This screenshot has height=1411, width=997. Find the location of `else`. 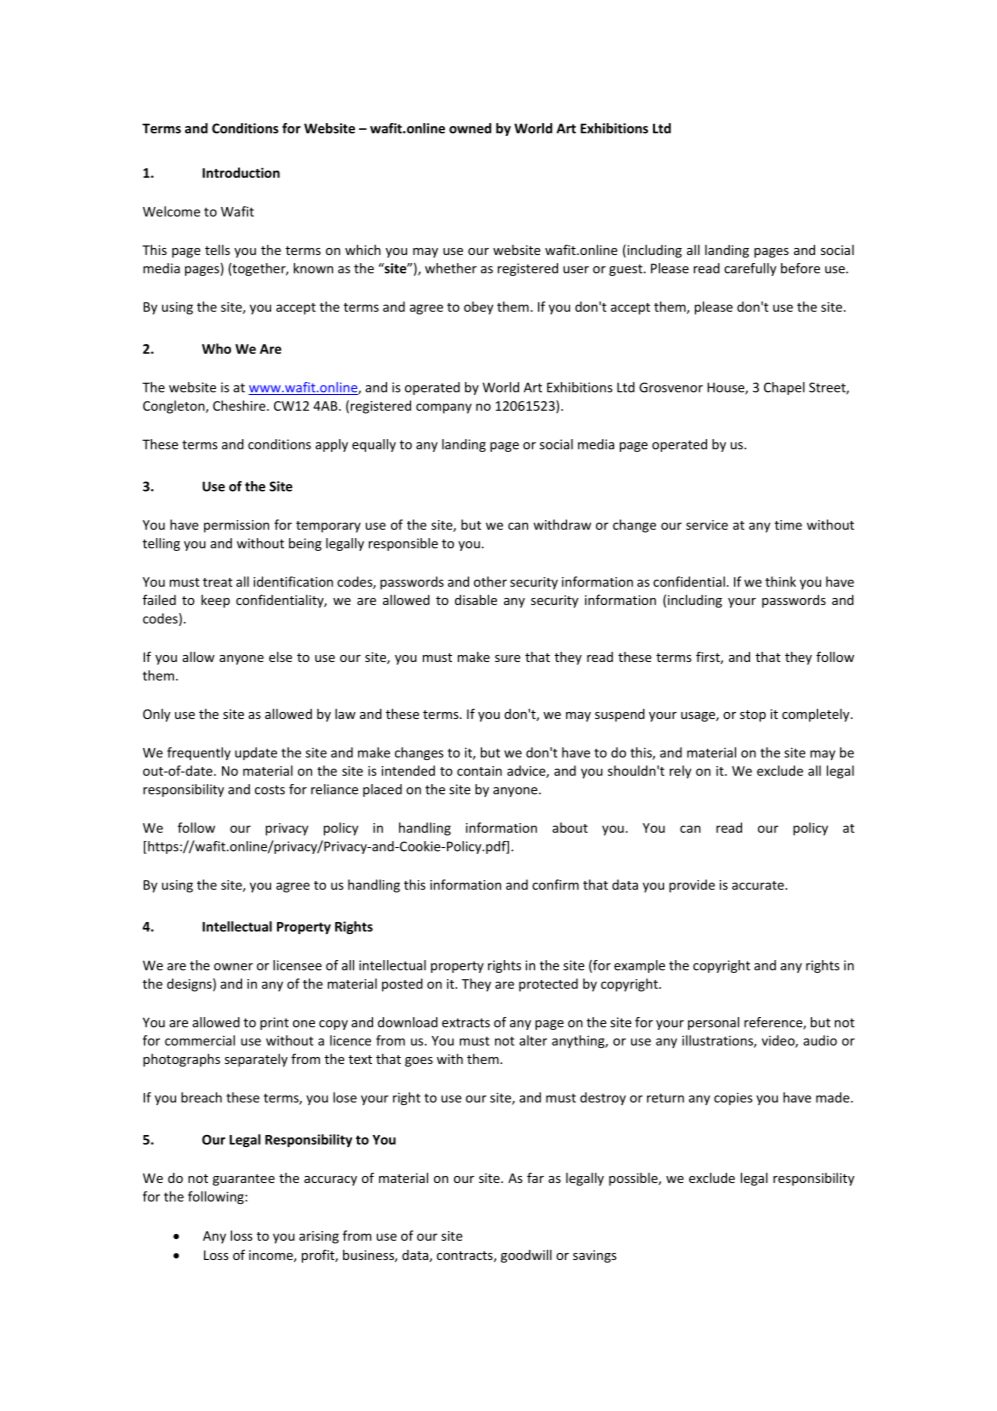

else is located at coordinates (280, 656).
